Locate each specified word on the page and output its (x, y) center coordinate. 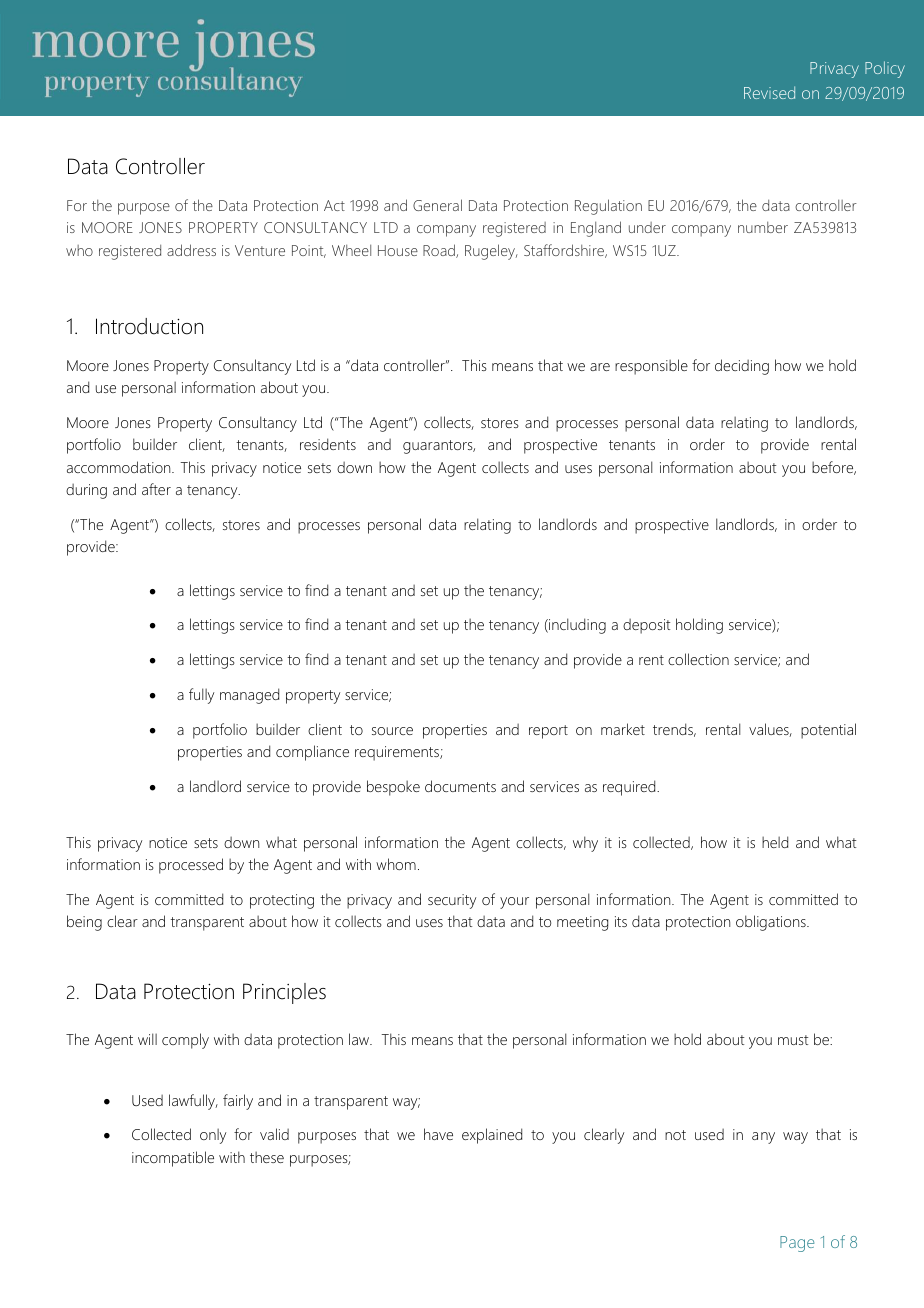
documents (460, 786)
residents (328, 444)
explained (492, 1136)
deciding (742, 367)
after (156, 489)
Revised (769, 92)
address (191, 250)
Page (797, 1244)
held (775, 842)
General (437, 205)
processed (191, 866)
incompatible (173, 1159)
